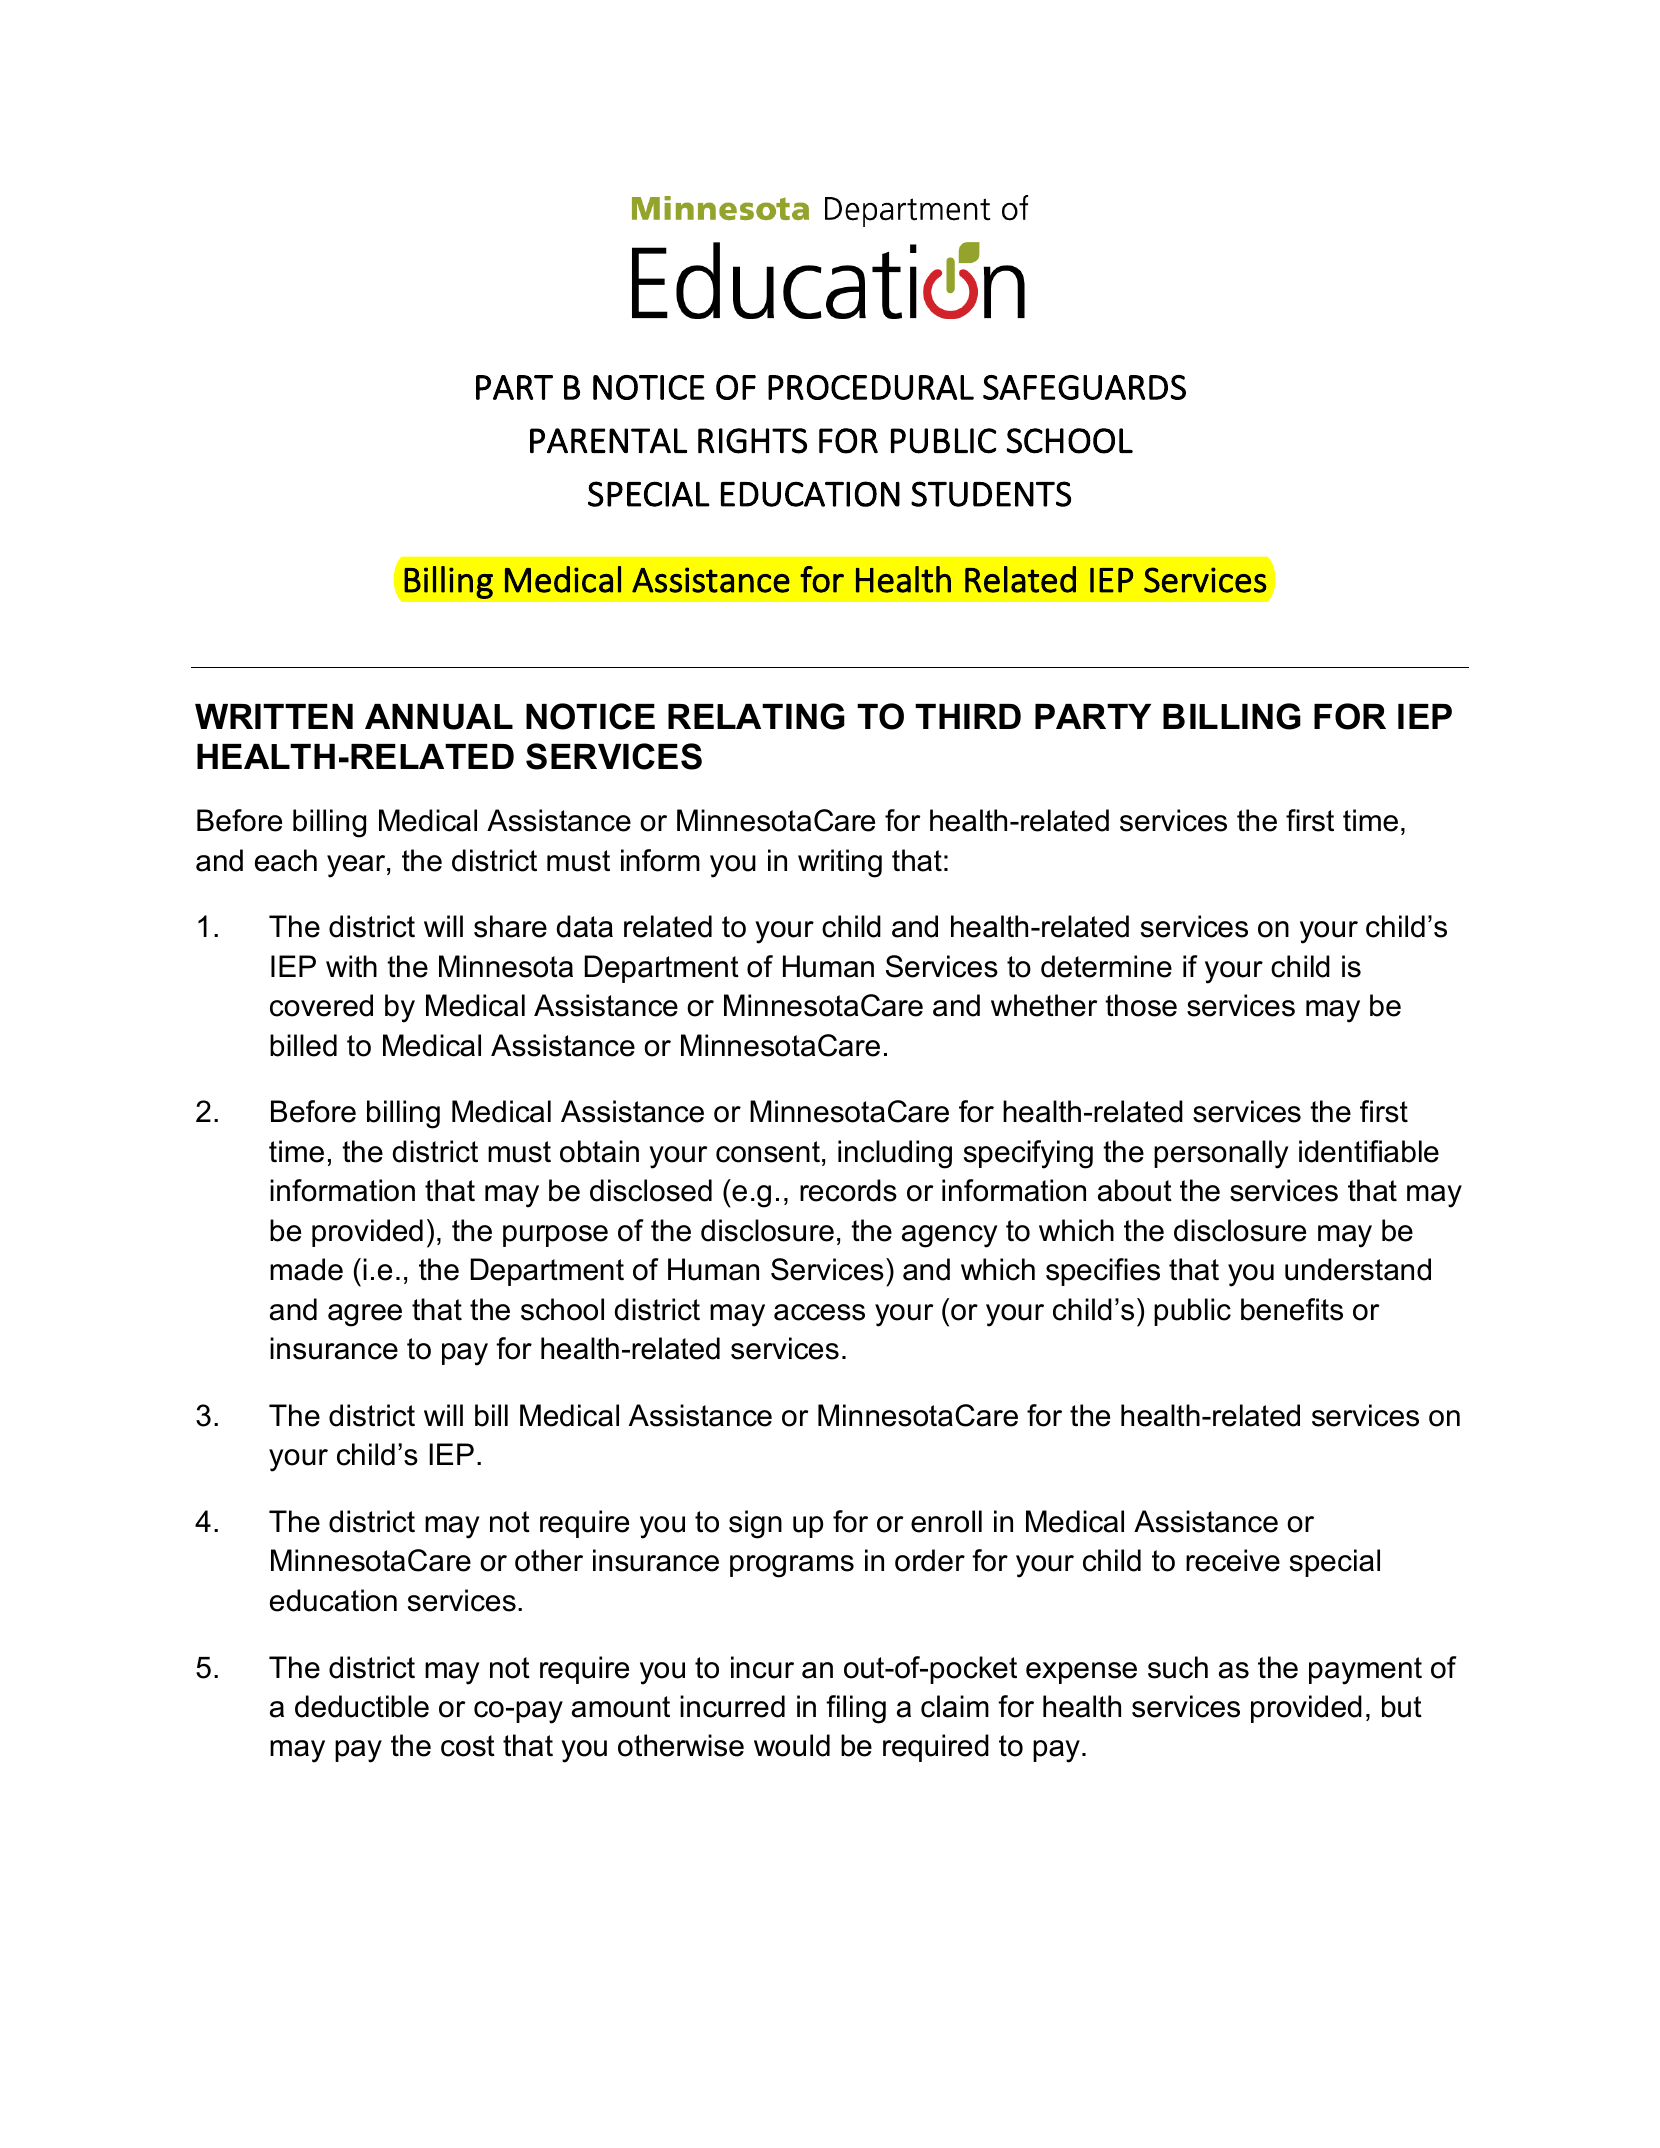 This screenshot has width=1660, height=2148. What do you see at coordinates (1221, 1154) in the screenshot?
I see `personally` at bounding box center [1221, 1154].
